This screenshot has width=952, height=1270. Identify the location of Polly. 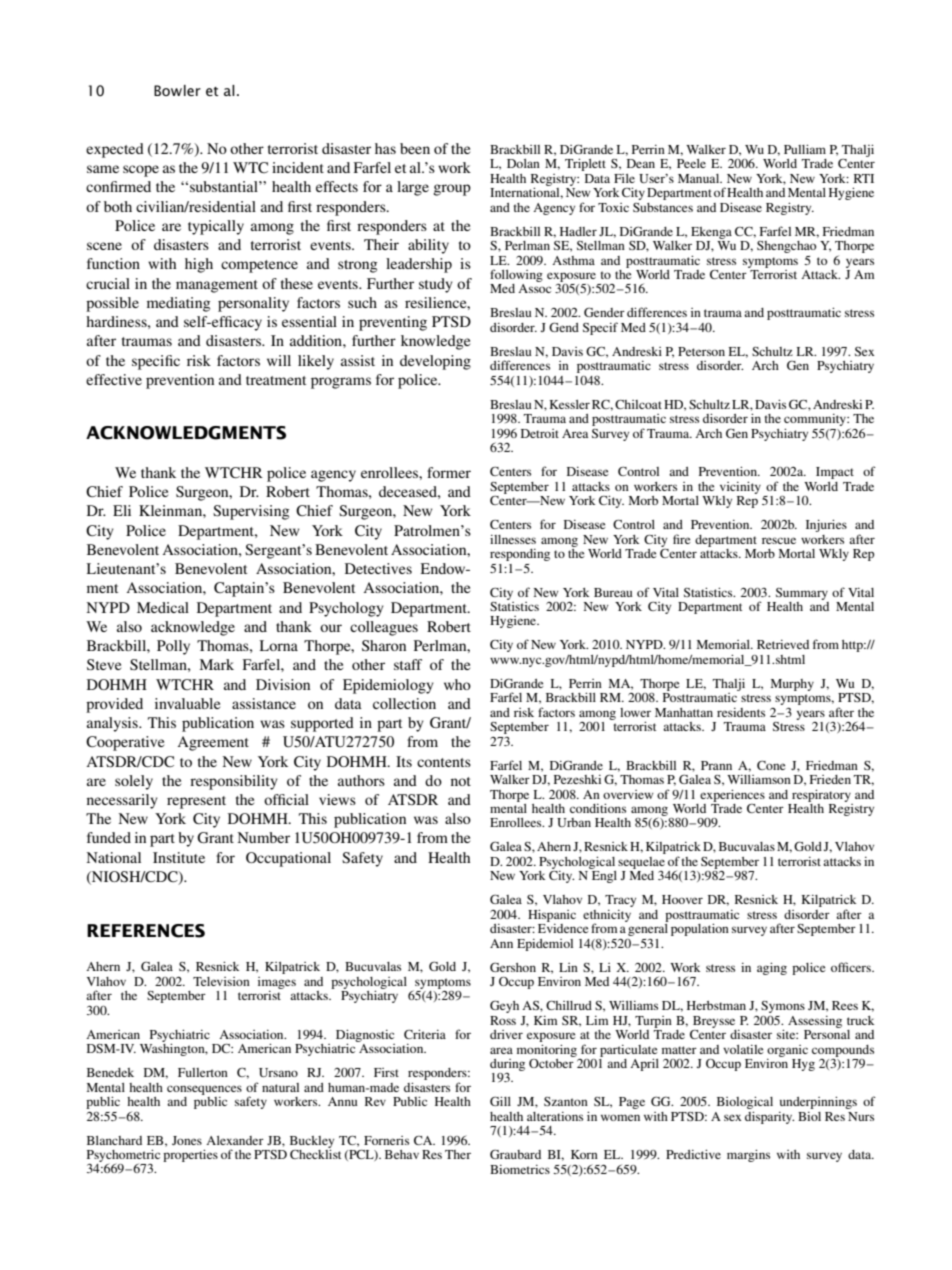
(173, 647).
